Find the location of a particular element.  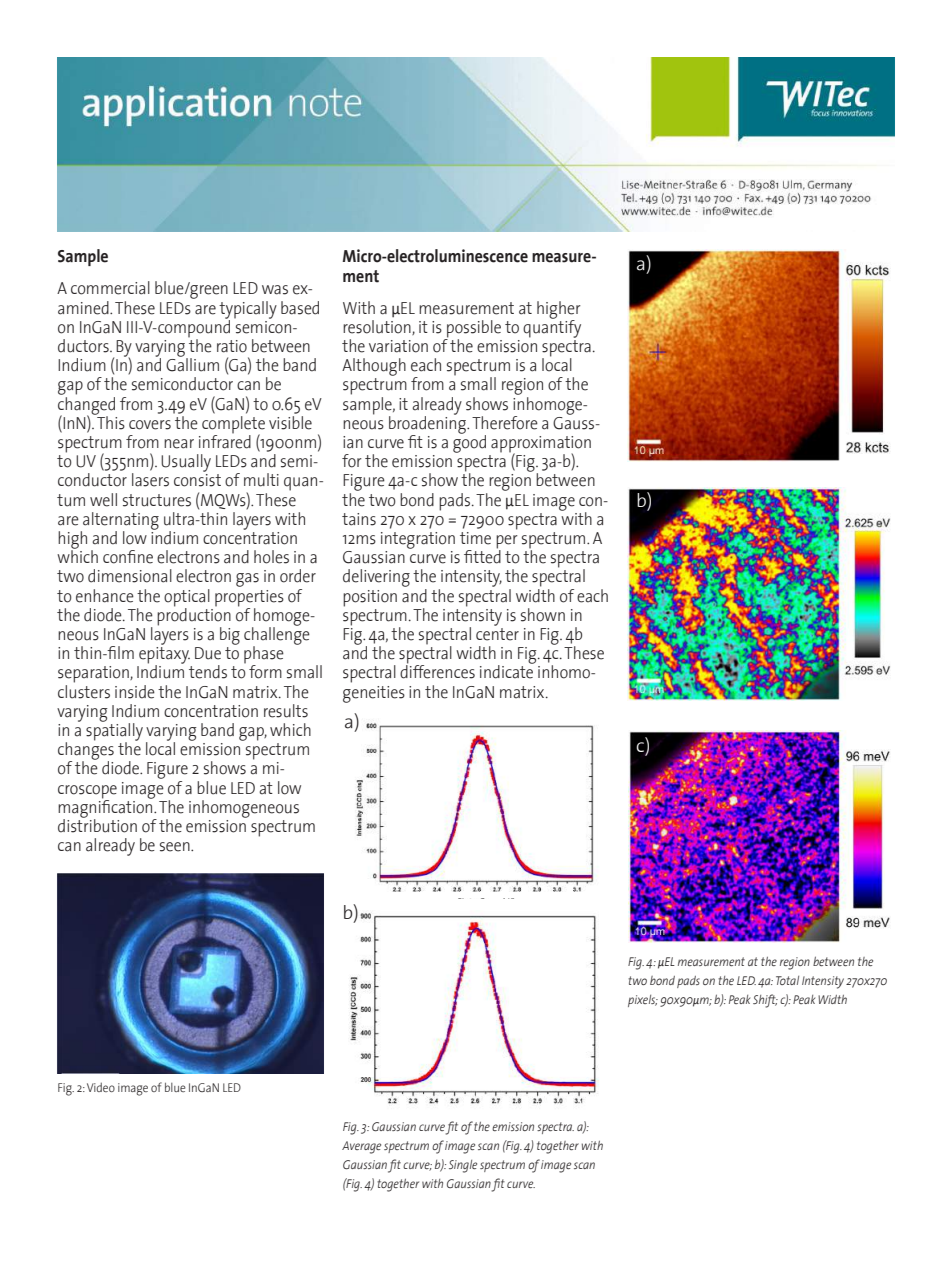

seen is located at coordinates (176, 847).
